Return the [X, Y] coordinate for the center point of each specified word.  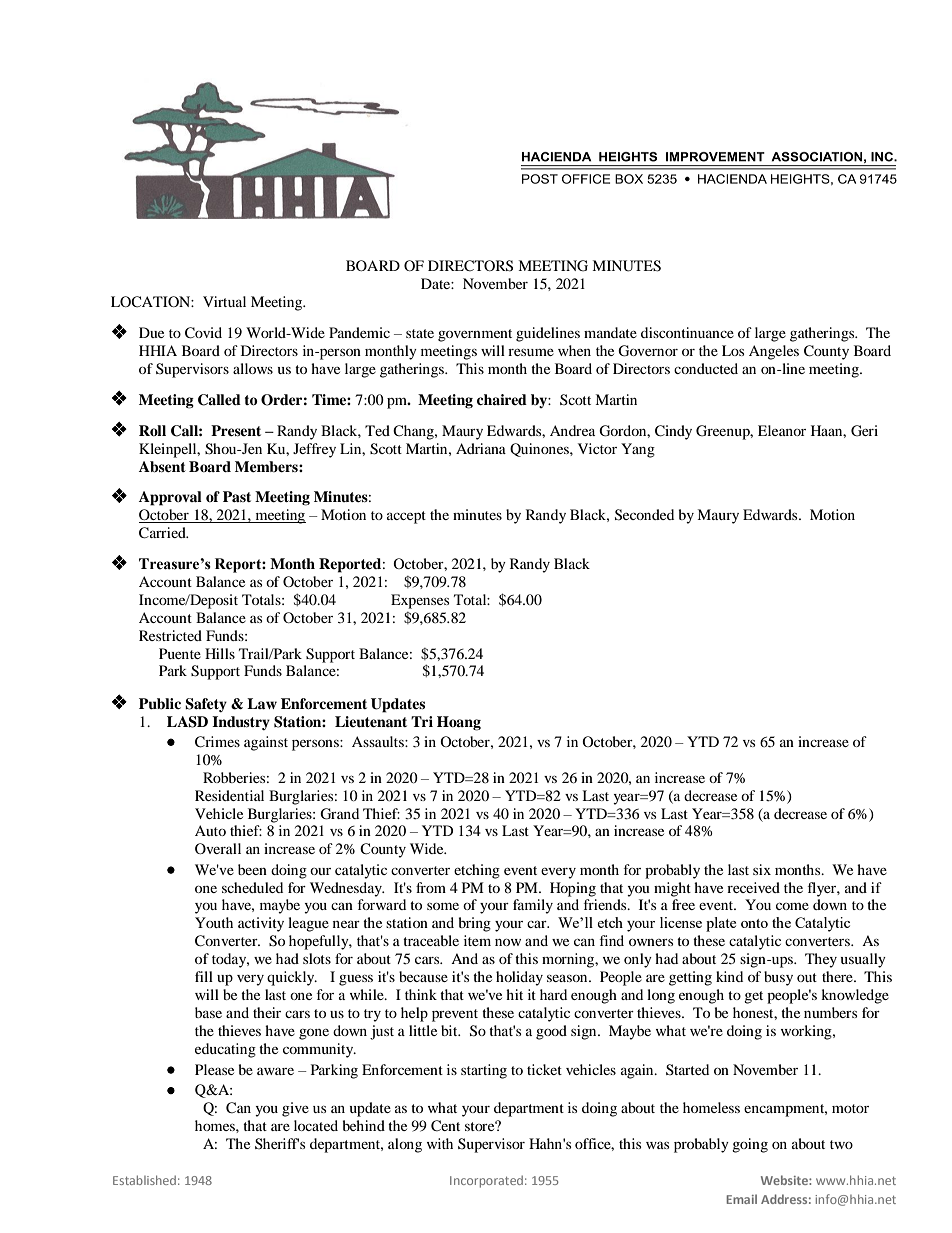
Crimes [217, 742]
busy [778, 978]
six [762, 869]
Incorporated [486, 1181]
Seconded [644, 515]
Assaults [379, 741]
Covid [203, 333]
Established [144, 1180]
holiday [519, 978]
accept [406, 517]
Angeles [774, 352]
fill [204, 976]
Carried [163, 533]
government [475, 335]
